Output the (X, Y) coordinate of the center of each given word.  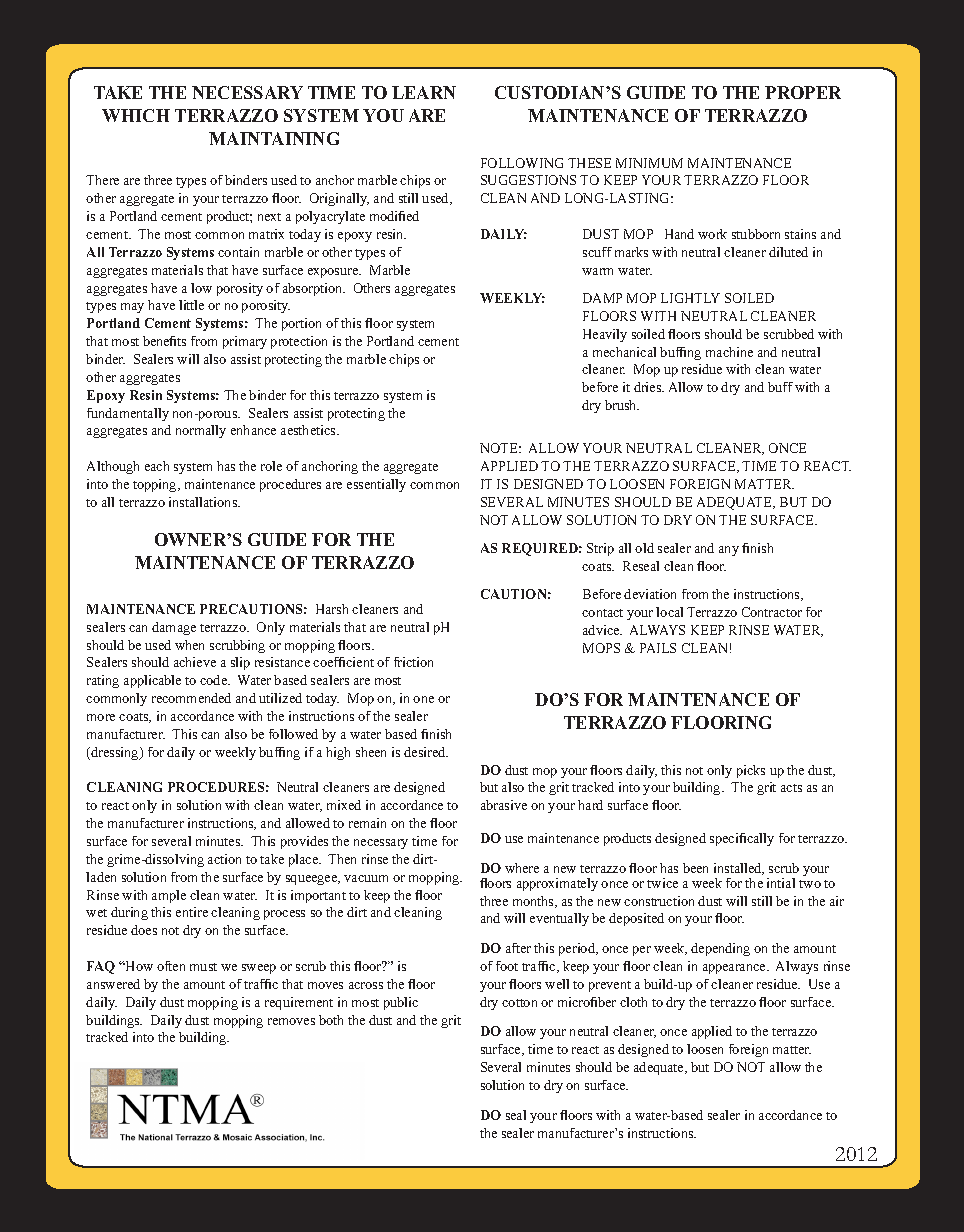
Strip (600, 549)
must (203, 967)
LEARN (424, 92)
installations (204, 502)
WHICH (136, 115)
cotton (519, 1003)
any (729, 551)
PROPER (803, 92)
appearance (735, 969)
